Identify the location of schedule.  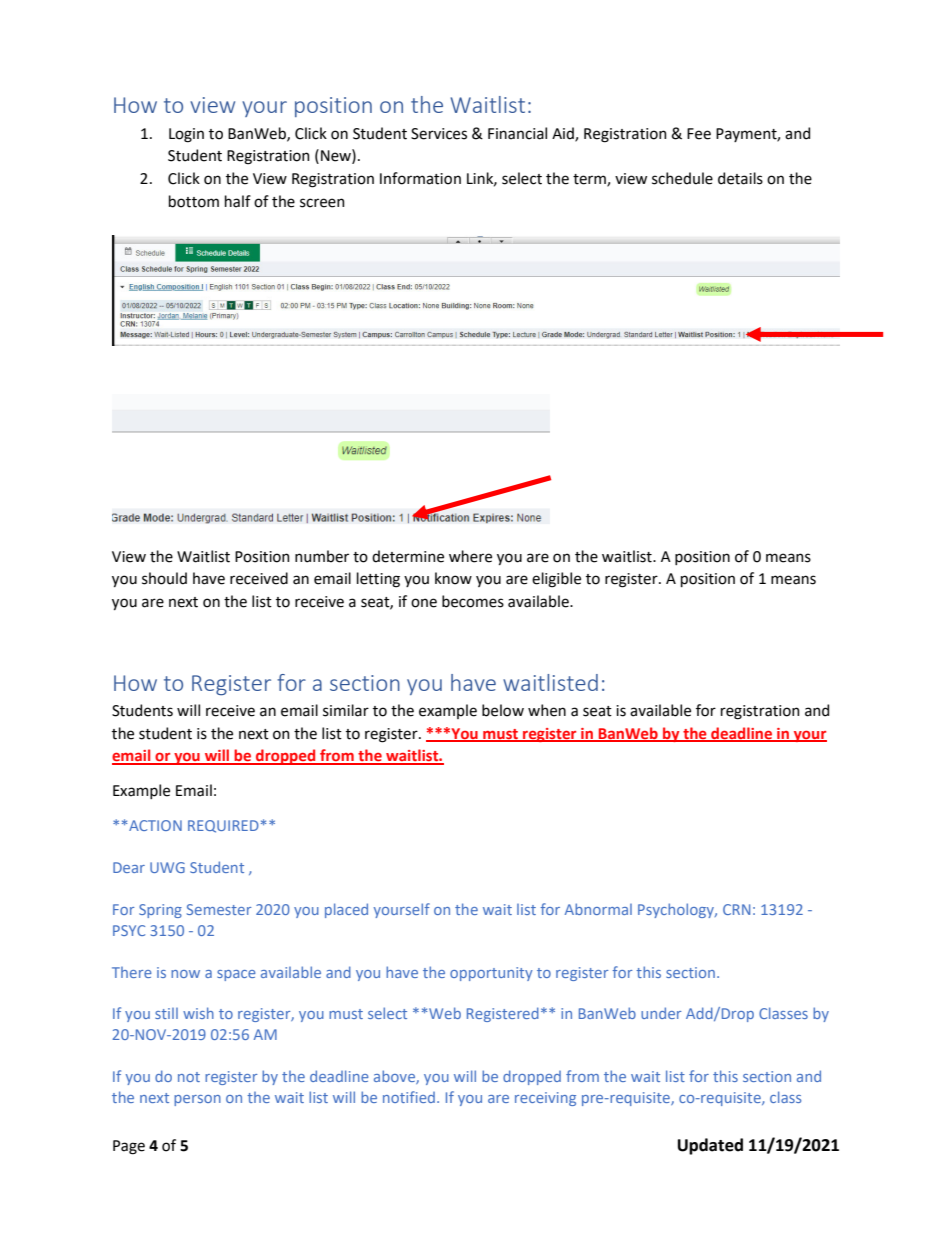
(682, 178).
